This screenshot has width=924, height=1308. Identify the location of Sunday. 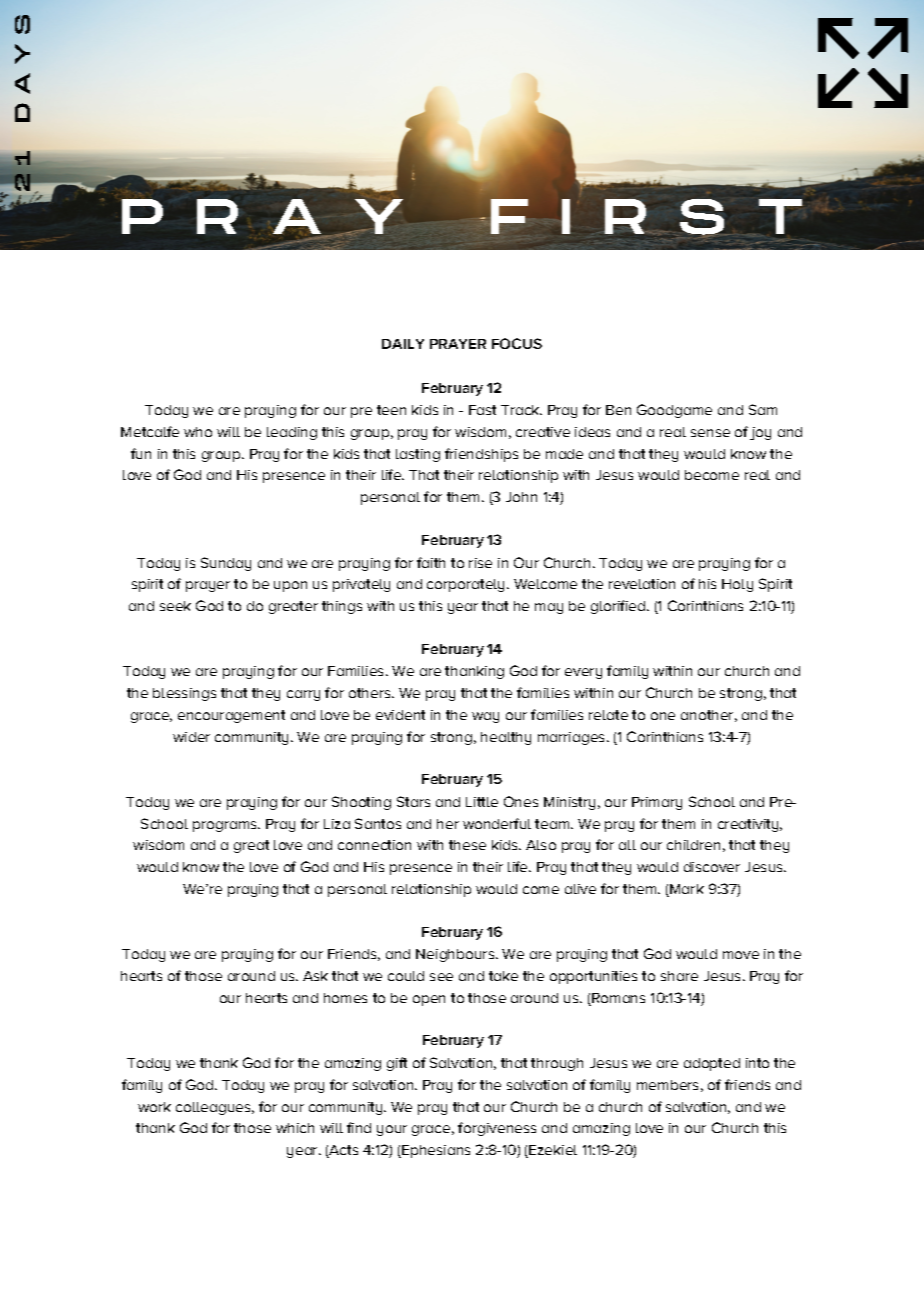
(226, 564).
